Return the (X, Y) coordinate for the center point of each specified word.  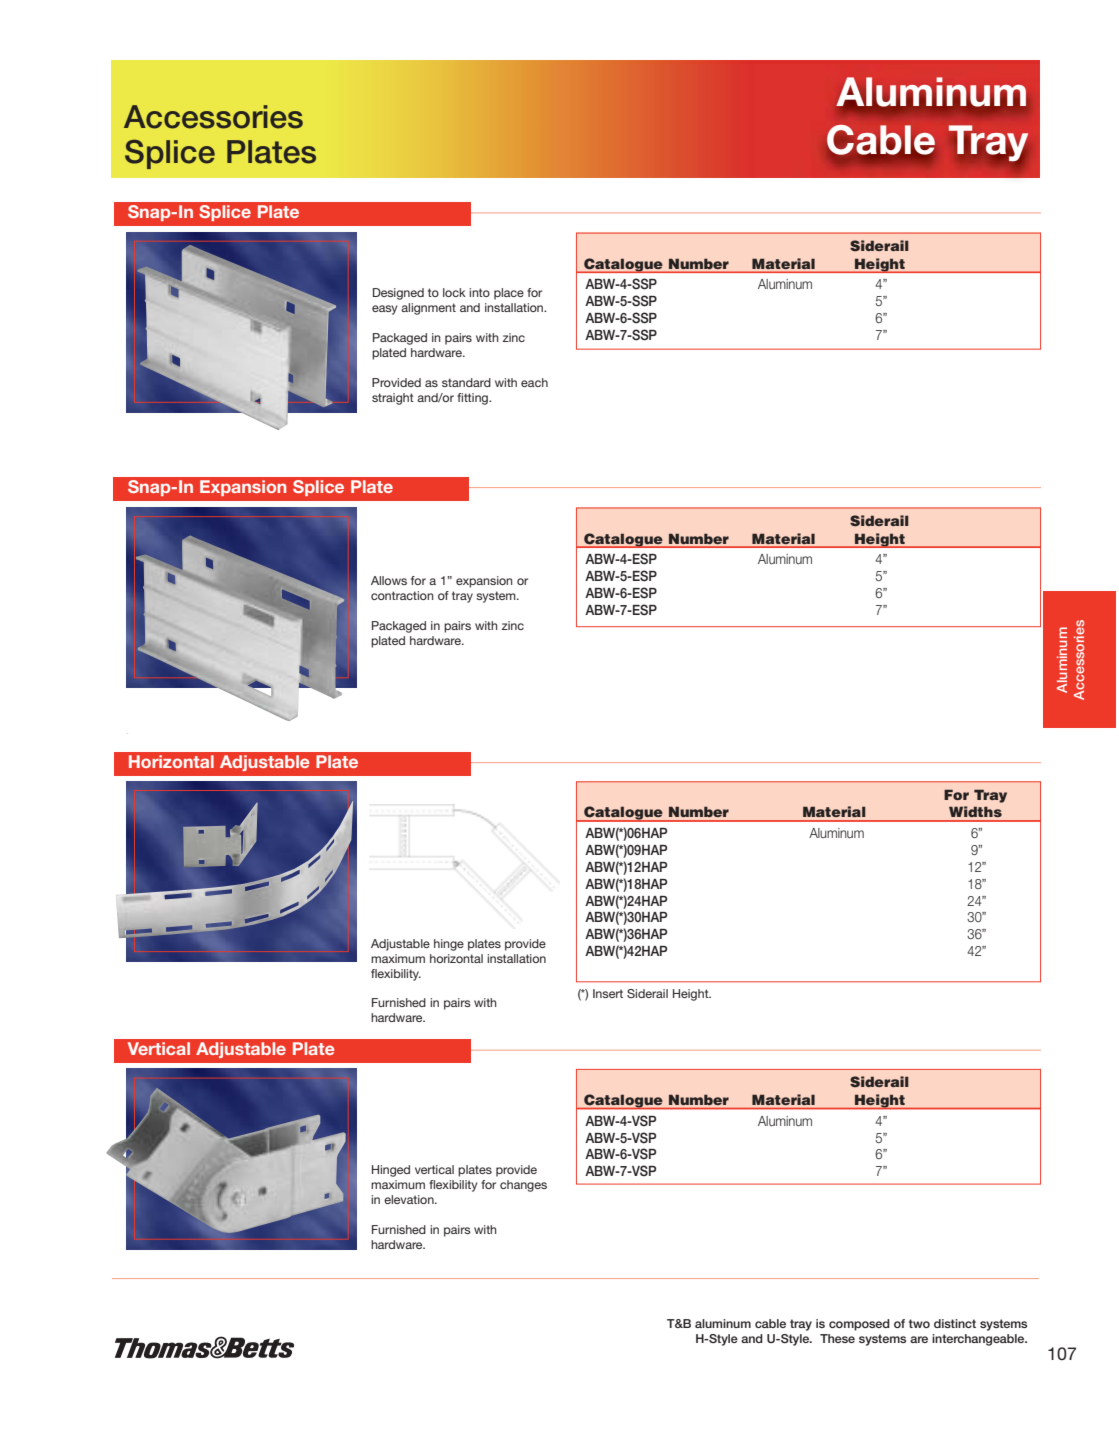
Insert (608, 993)
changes (523, 1186)
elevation (410, 1199)
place (509, 294)
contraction (402, 595)
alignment (428, 309)
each (534, 382)
